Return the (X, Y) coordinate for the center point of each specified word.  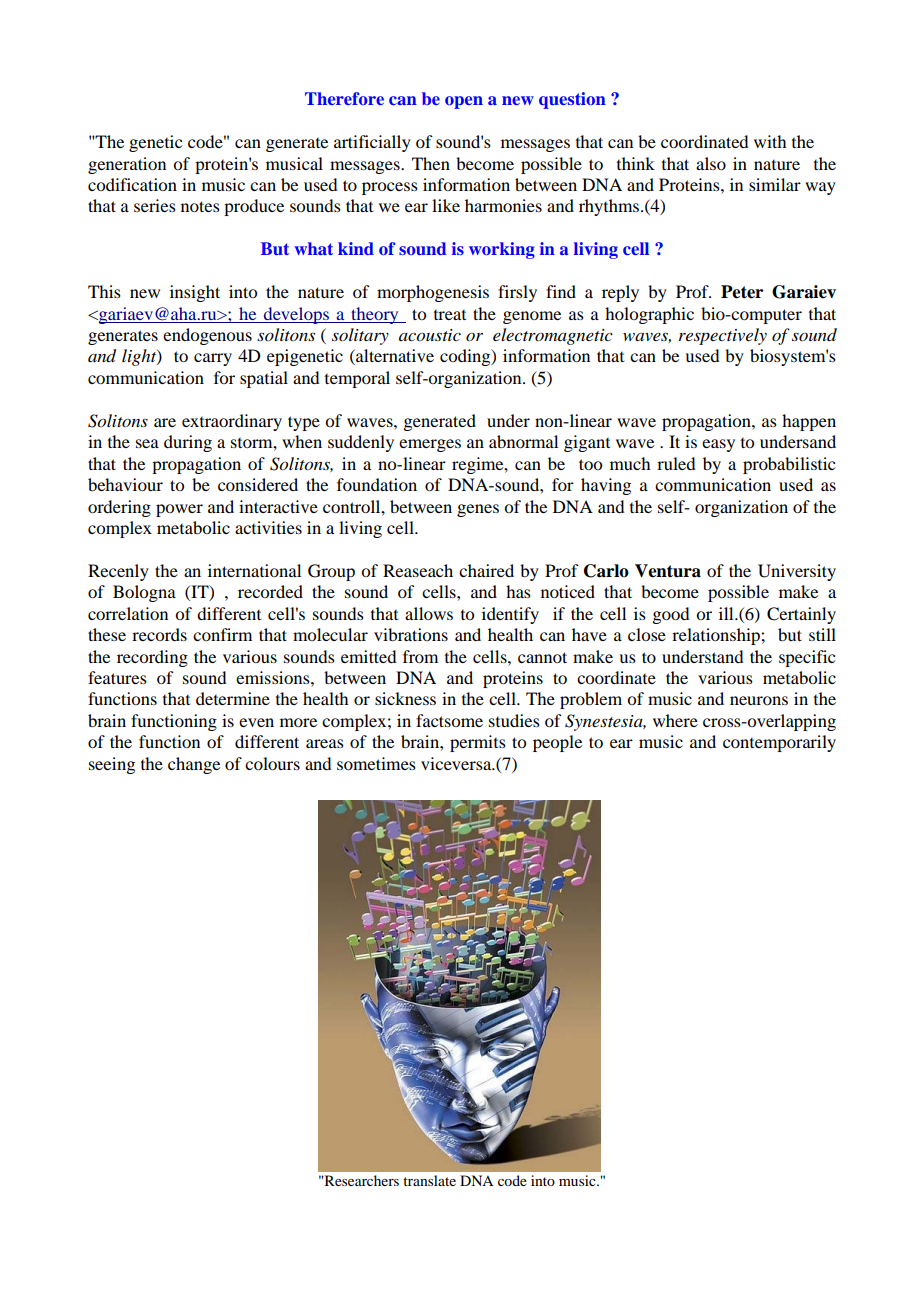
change (194, 765)
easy (718, 445)
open (464, 102)
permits (478, 743)
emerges (430, 445)
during (188, 443)
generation (127, 165)
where (675, 720)
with (770, 141)
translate (429, 1180)
